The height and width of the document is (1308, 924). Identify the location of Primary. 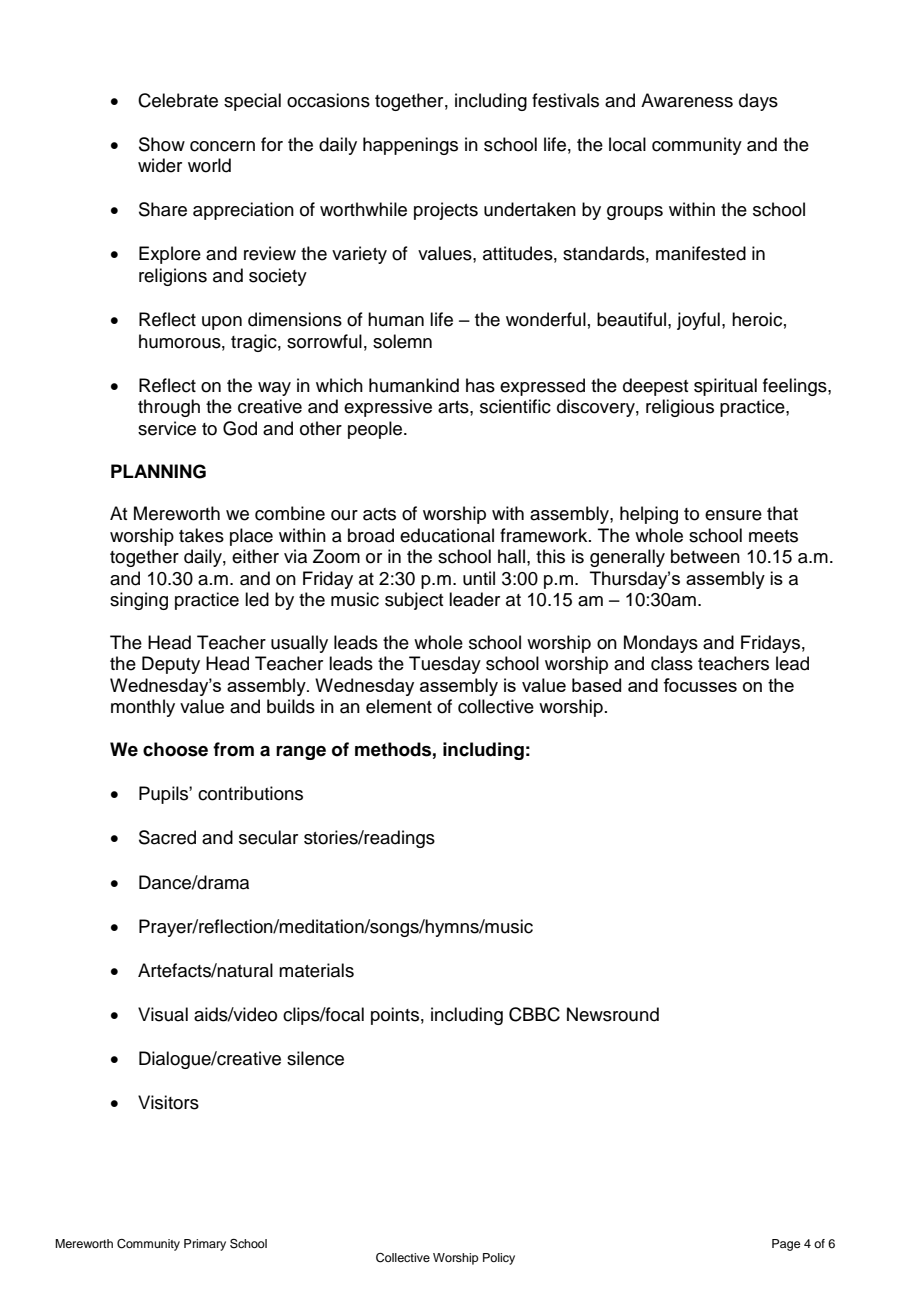
(205, 1245).
